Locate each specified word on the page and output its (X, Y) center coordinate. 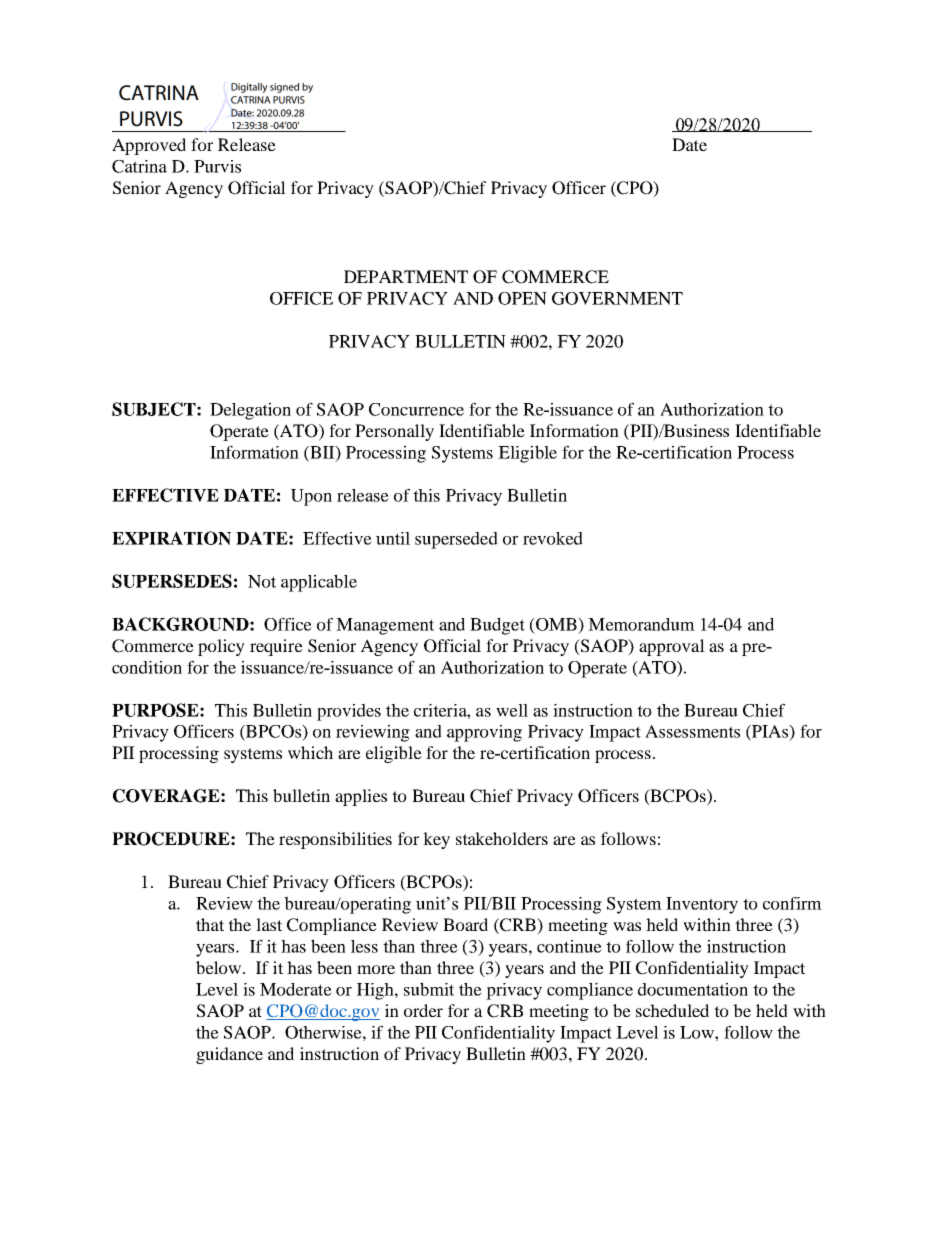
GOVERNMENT (617, 298)
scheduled (672, 1010)
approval (672, 647)
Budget (497, 626)
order (423, 1010)
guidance (229, 1055)
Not (262, 581)
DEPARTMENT (406, 276)
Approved (149, 146)
